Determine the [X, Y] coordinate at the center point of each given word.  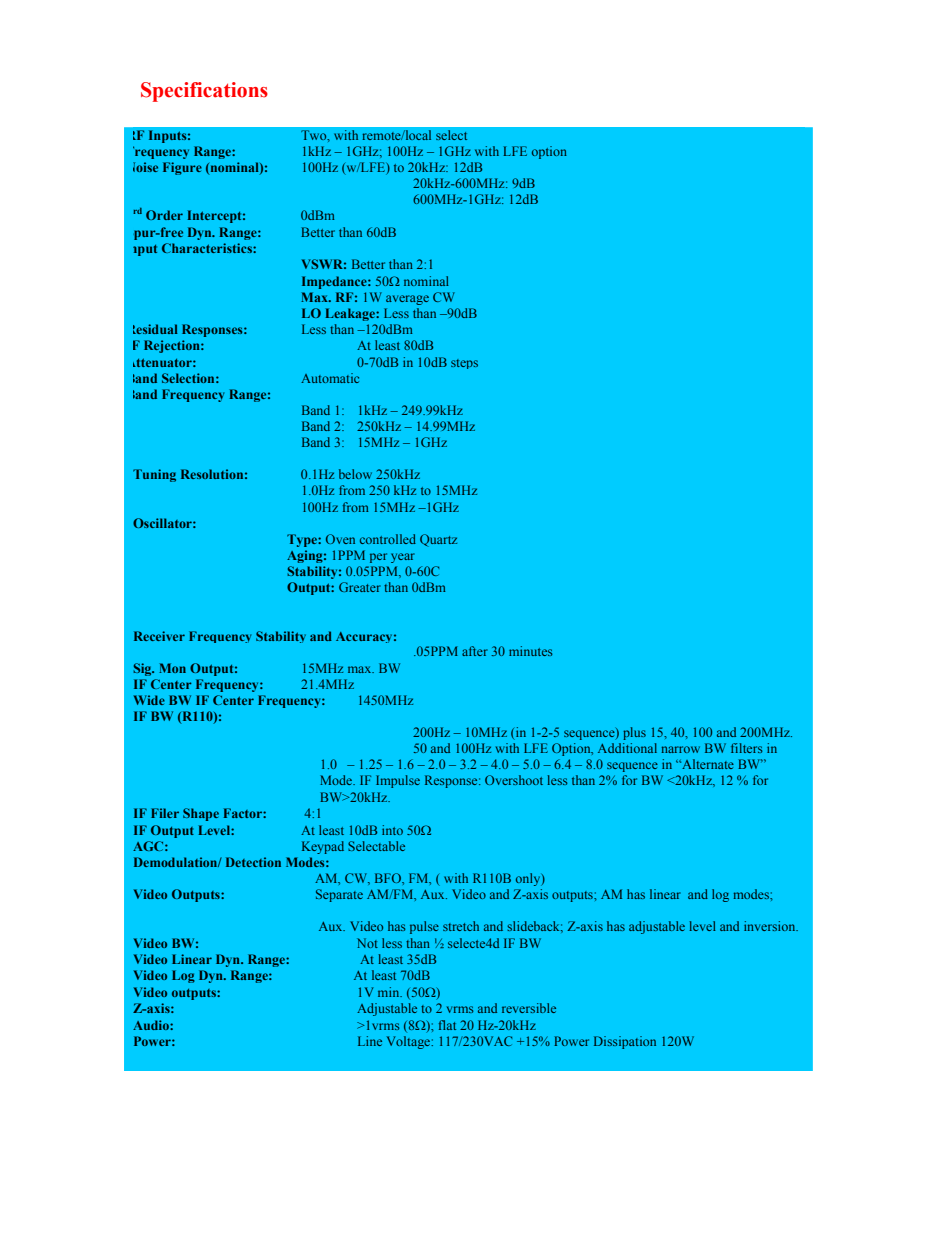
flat [447, 1025]
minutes [531, 651]
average [407, 300]
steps [464, 364]
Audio [152, 1025]
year [403, 558]
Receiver [159, 636]
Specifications [204, 92]
